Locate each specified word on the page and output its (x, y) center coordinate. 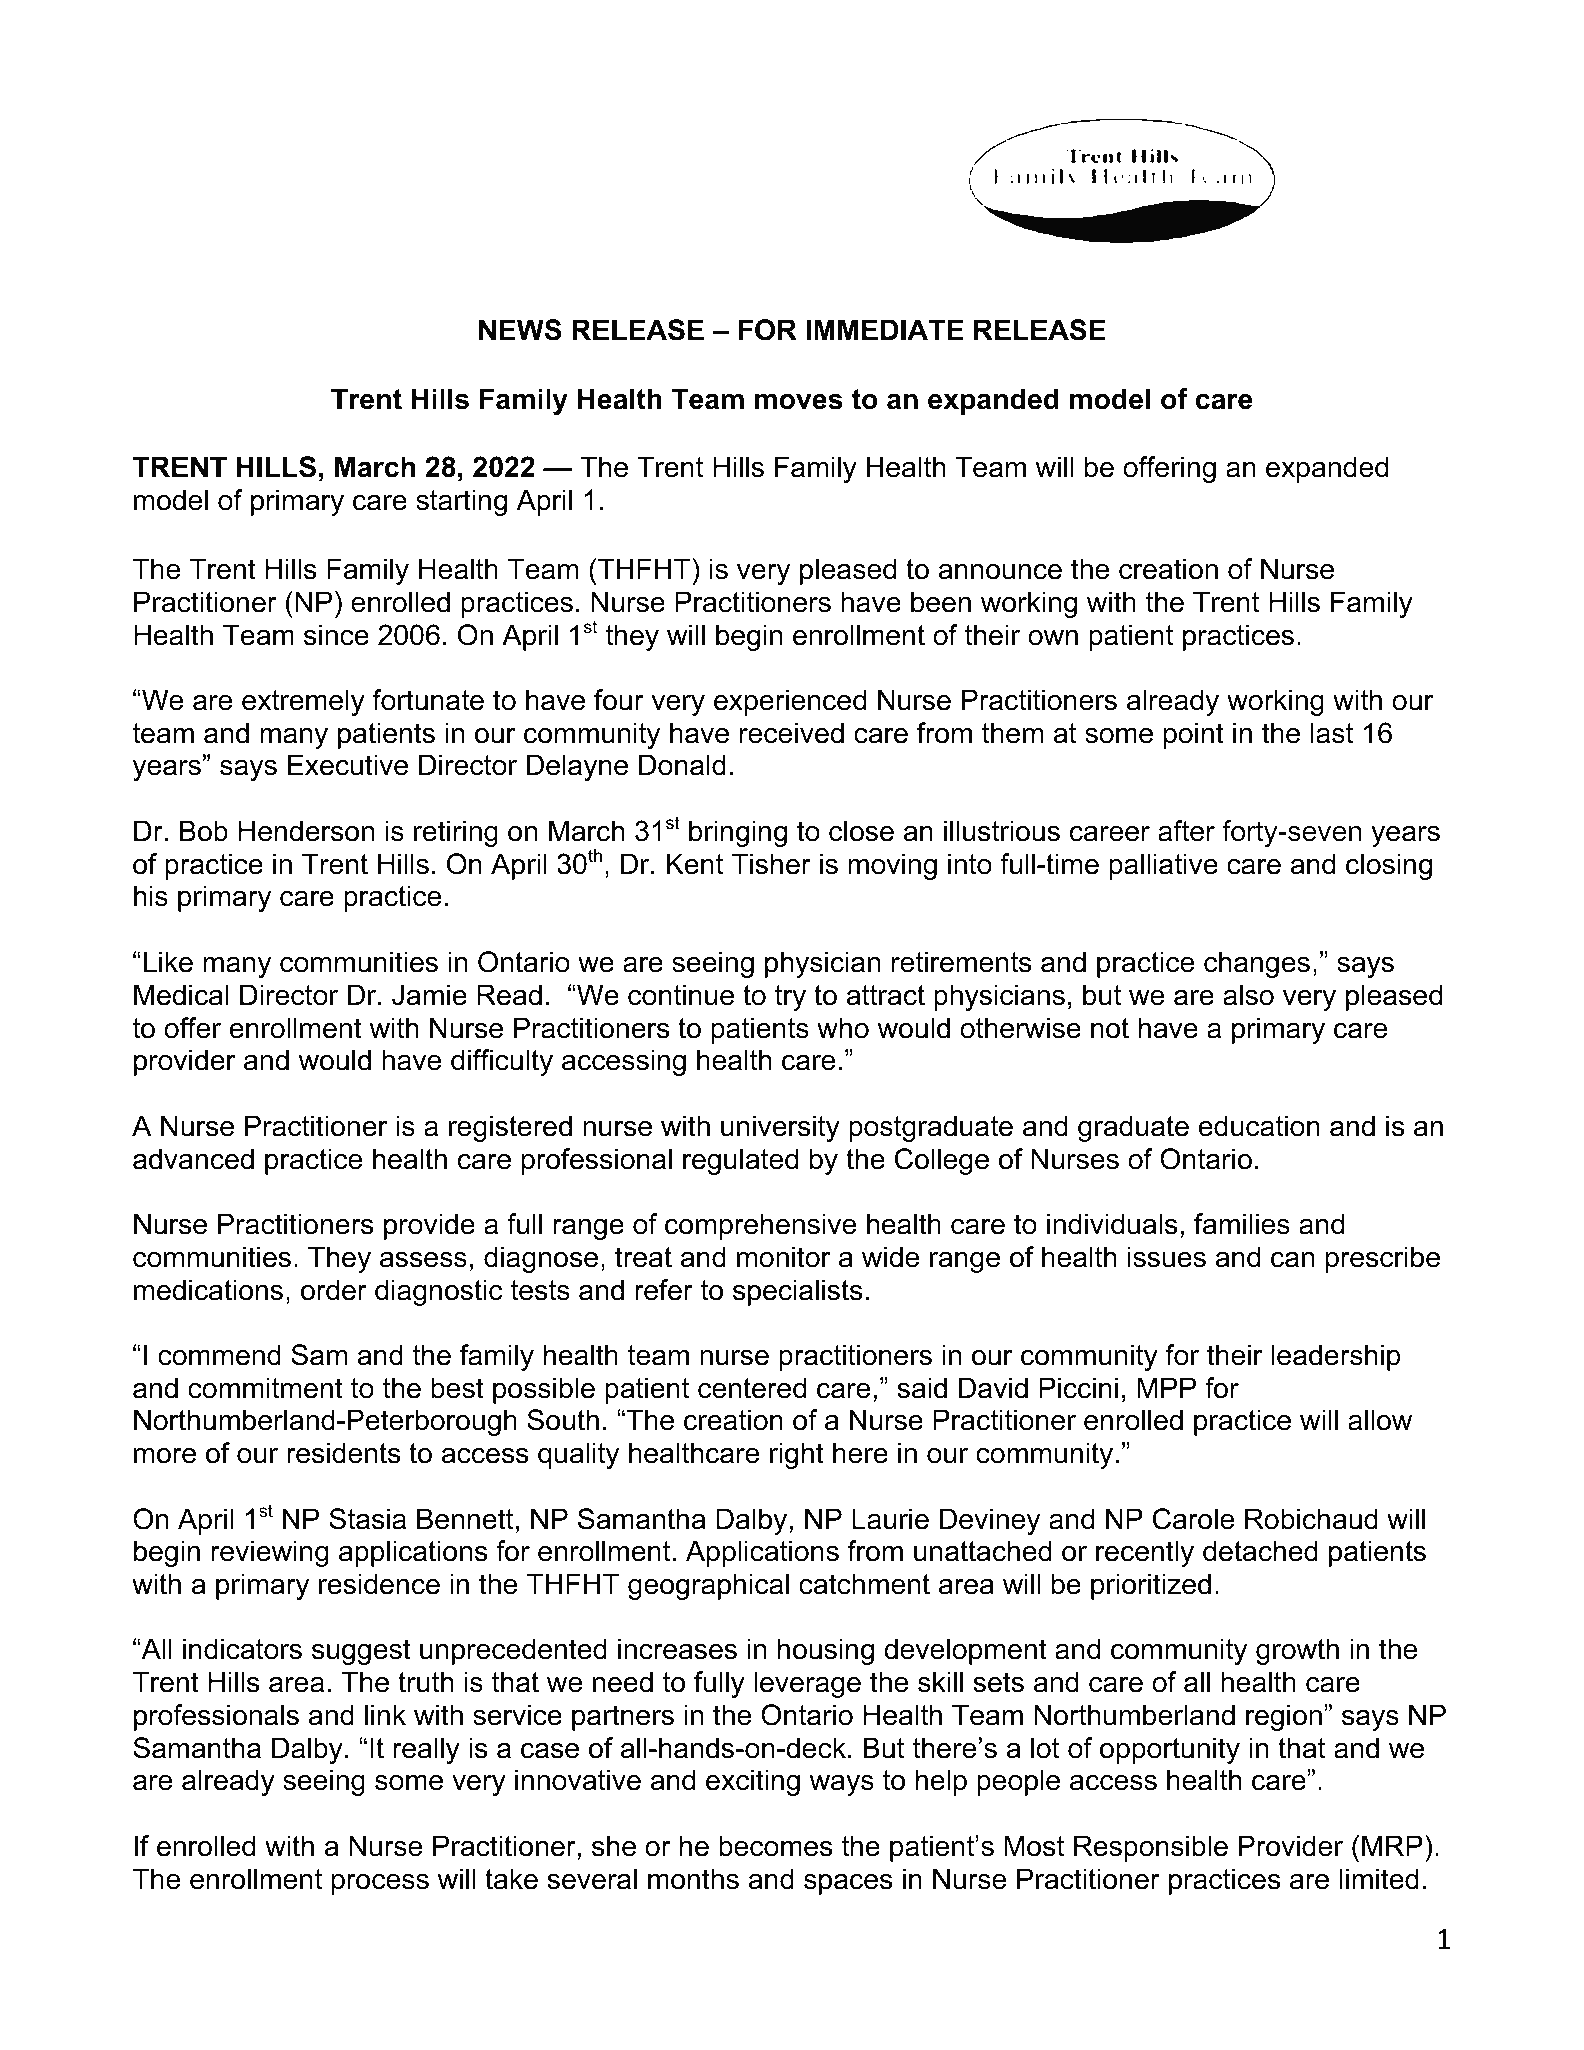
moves (799, 402)
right (797, 1455)
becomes (775, 1846)
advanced (193, 1159)
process (380, 1884)
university (780, 1128)
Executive (348, 765)
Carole (1193, 1519)
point (1194, 735)
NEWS (520, 330)
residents (343, 1453)
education (1259, 1126)
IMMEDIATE (884, 329)
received (792, 733)
